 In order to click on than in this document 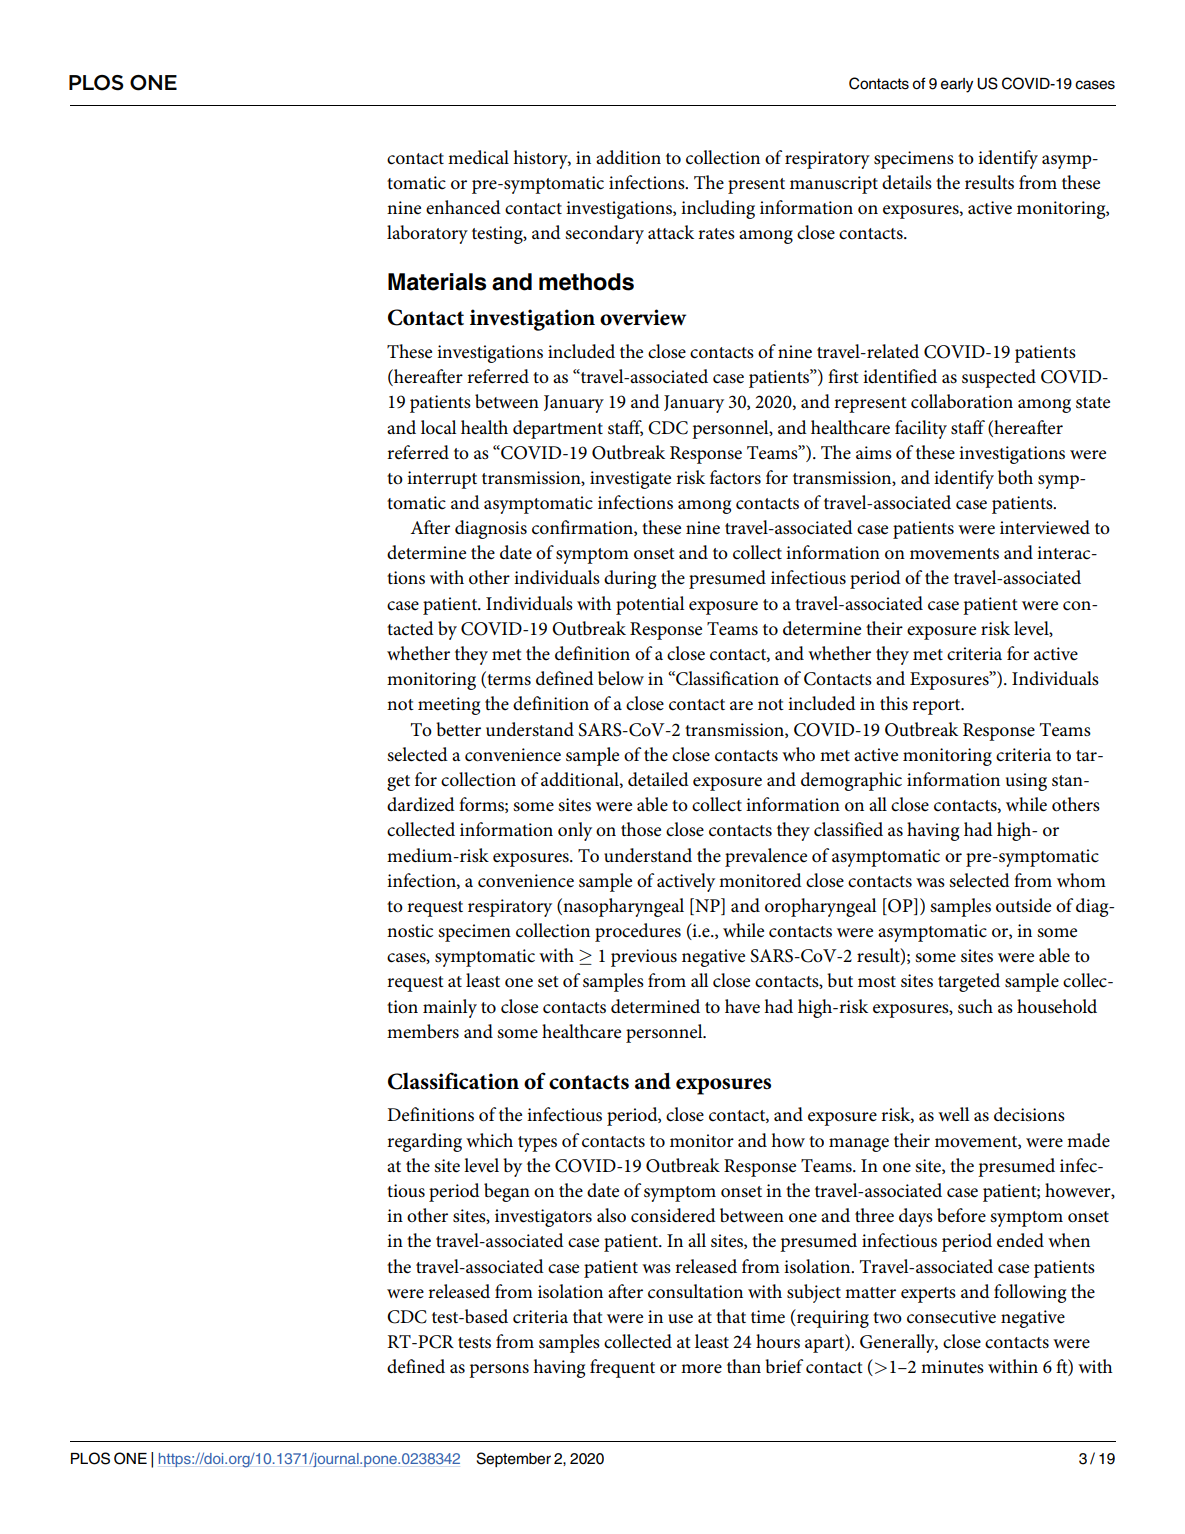, I will do `click(744, 1366)`.
